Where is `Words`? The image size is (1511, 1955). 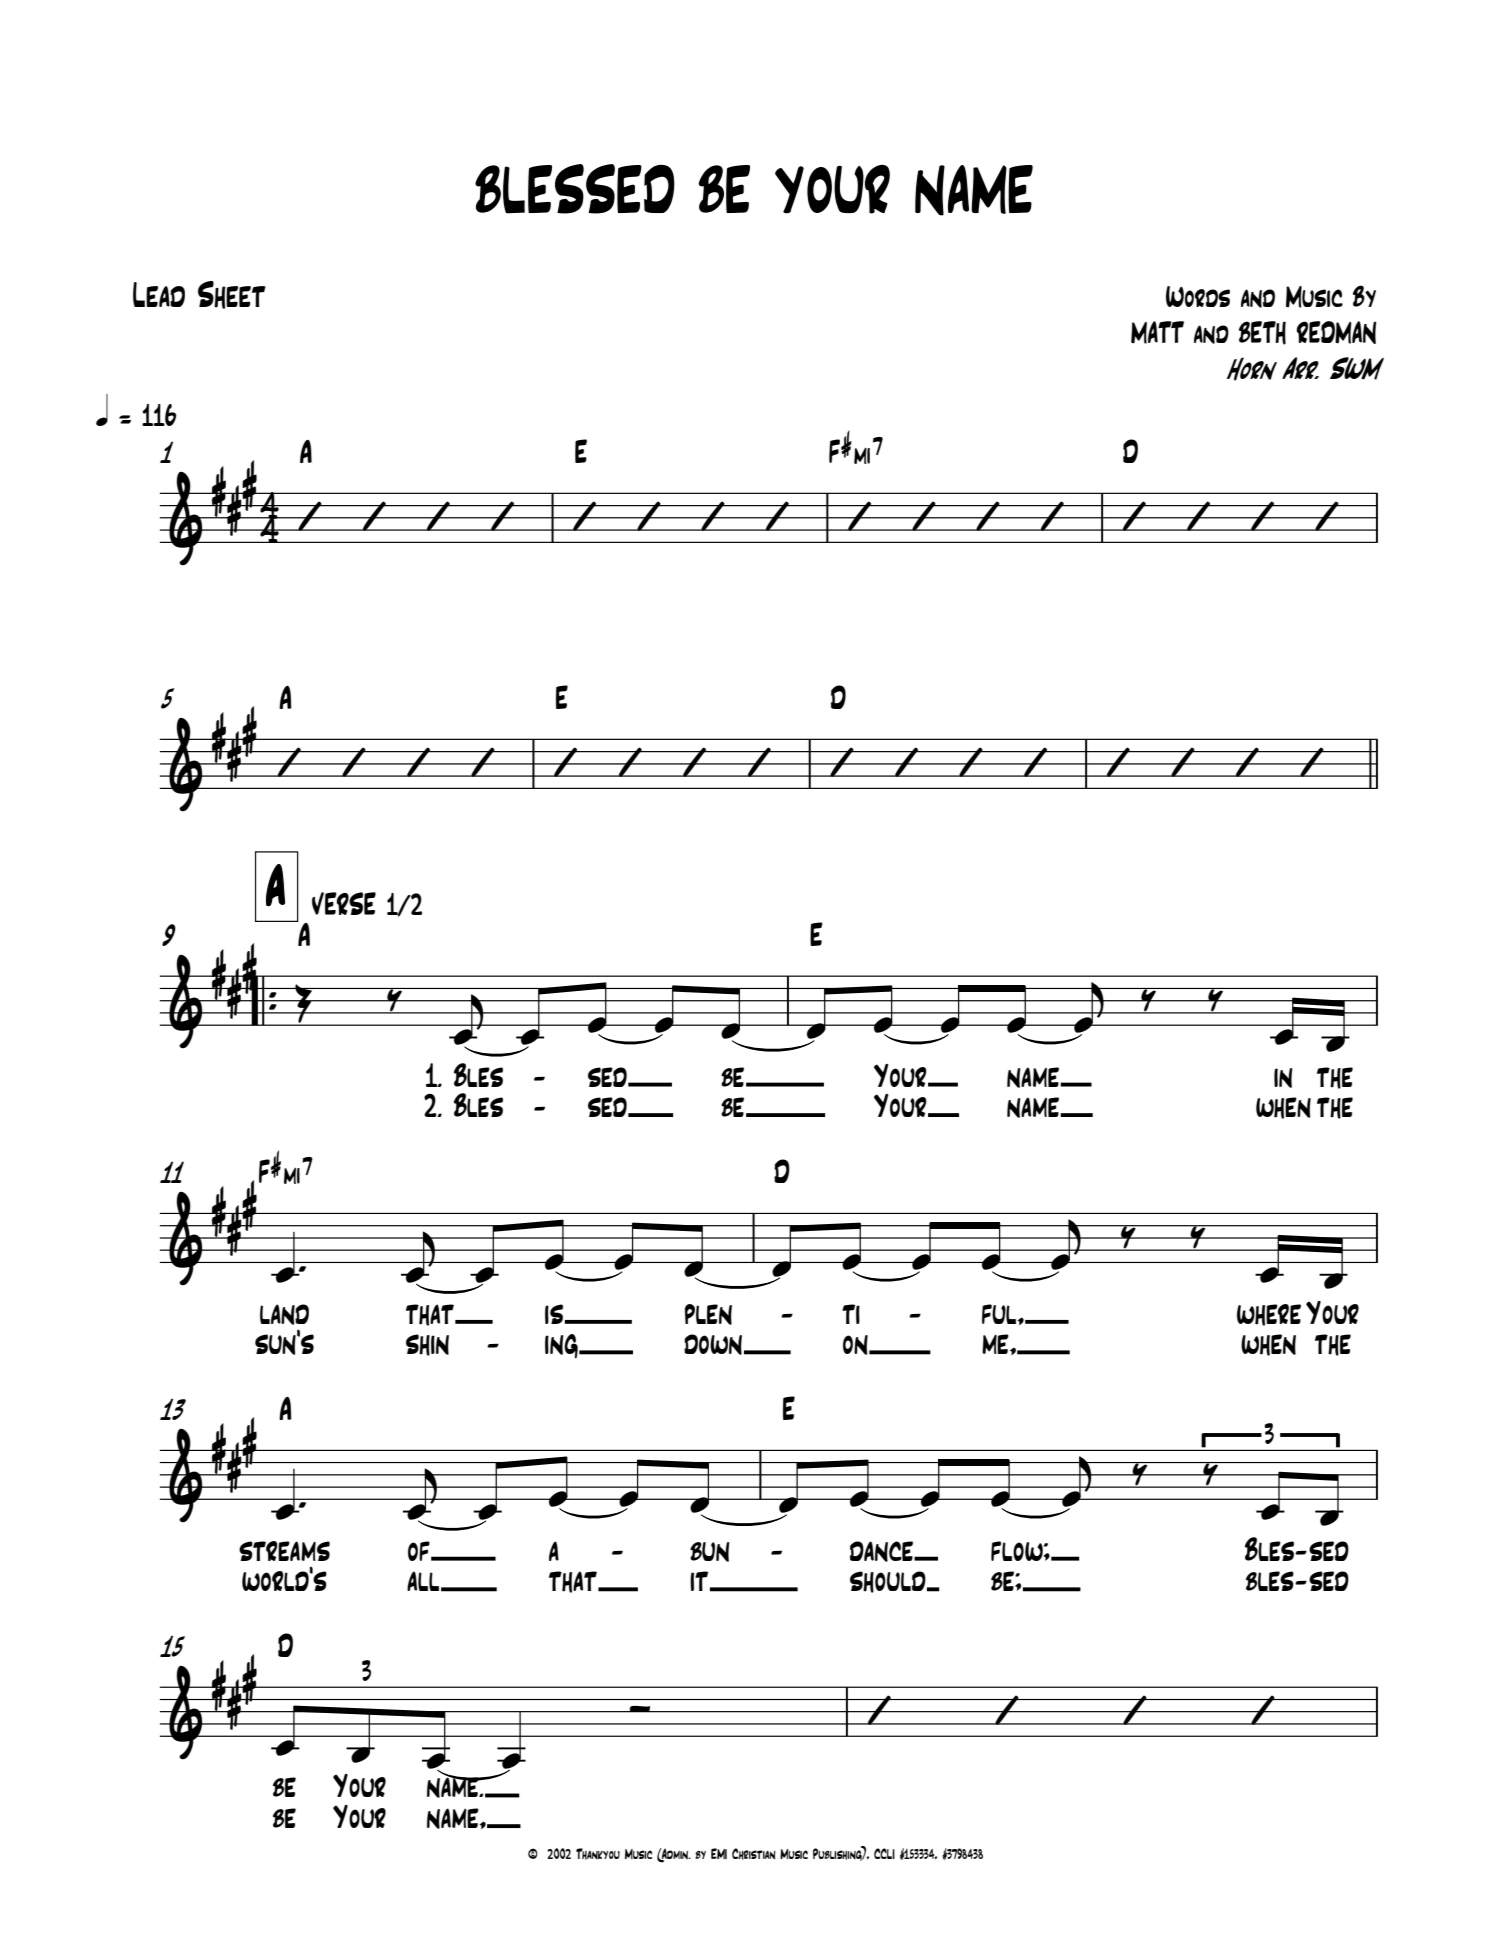 Words is located at coordinates (1198, 296).
